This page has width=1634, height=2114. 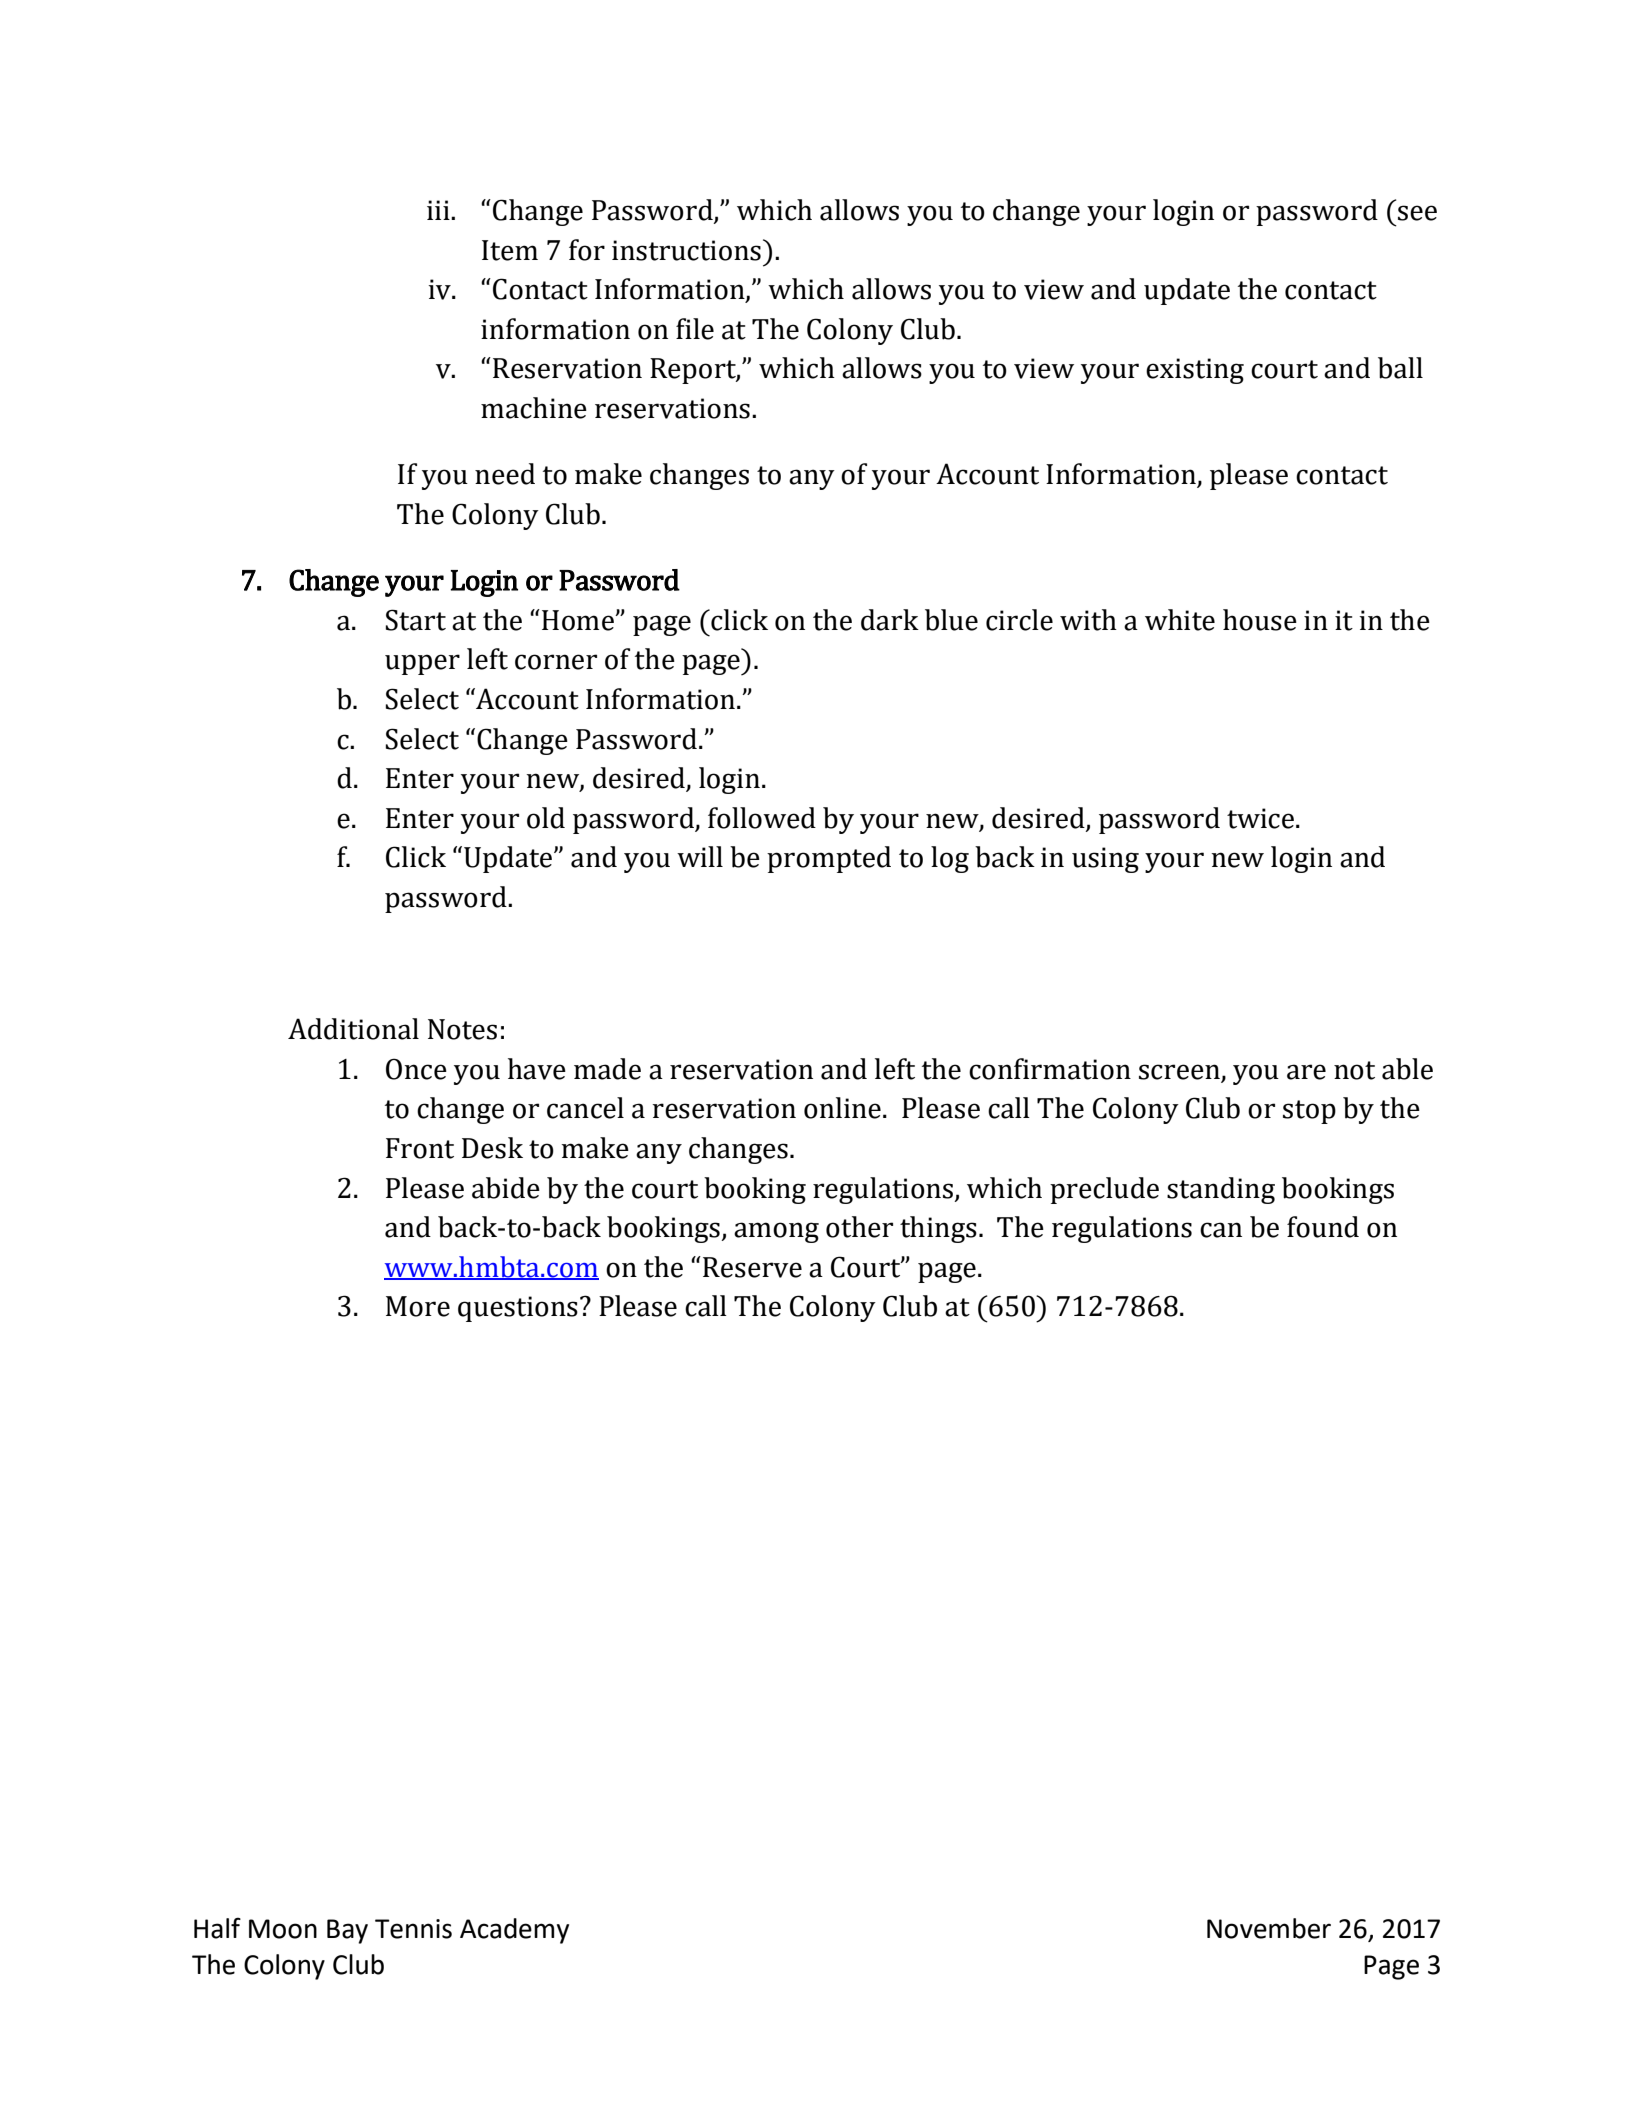 I want to click on followed, so click(x=762, y=818).
